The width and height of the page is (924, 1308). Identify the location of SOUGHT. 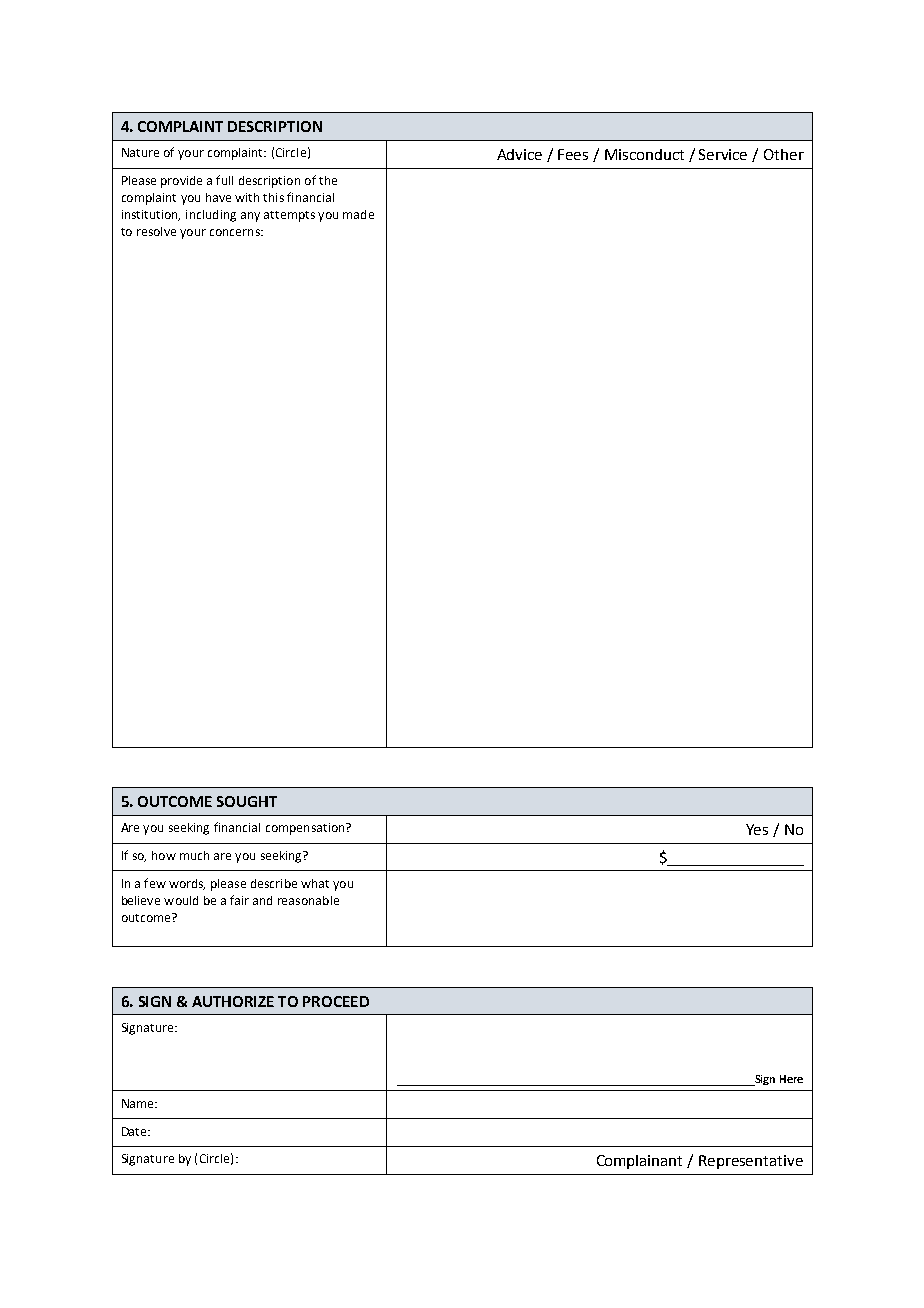
(247, 801).
